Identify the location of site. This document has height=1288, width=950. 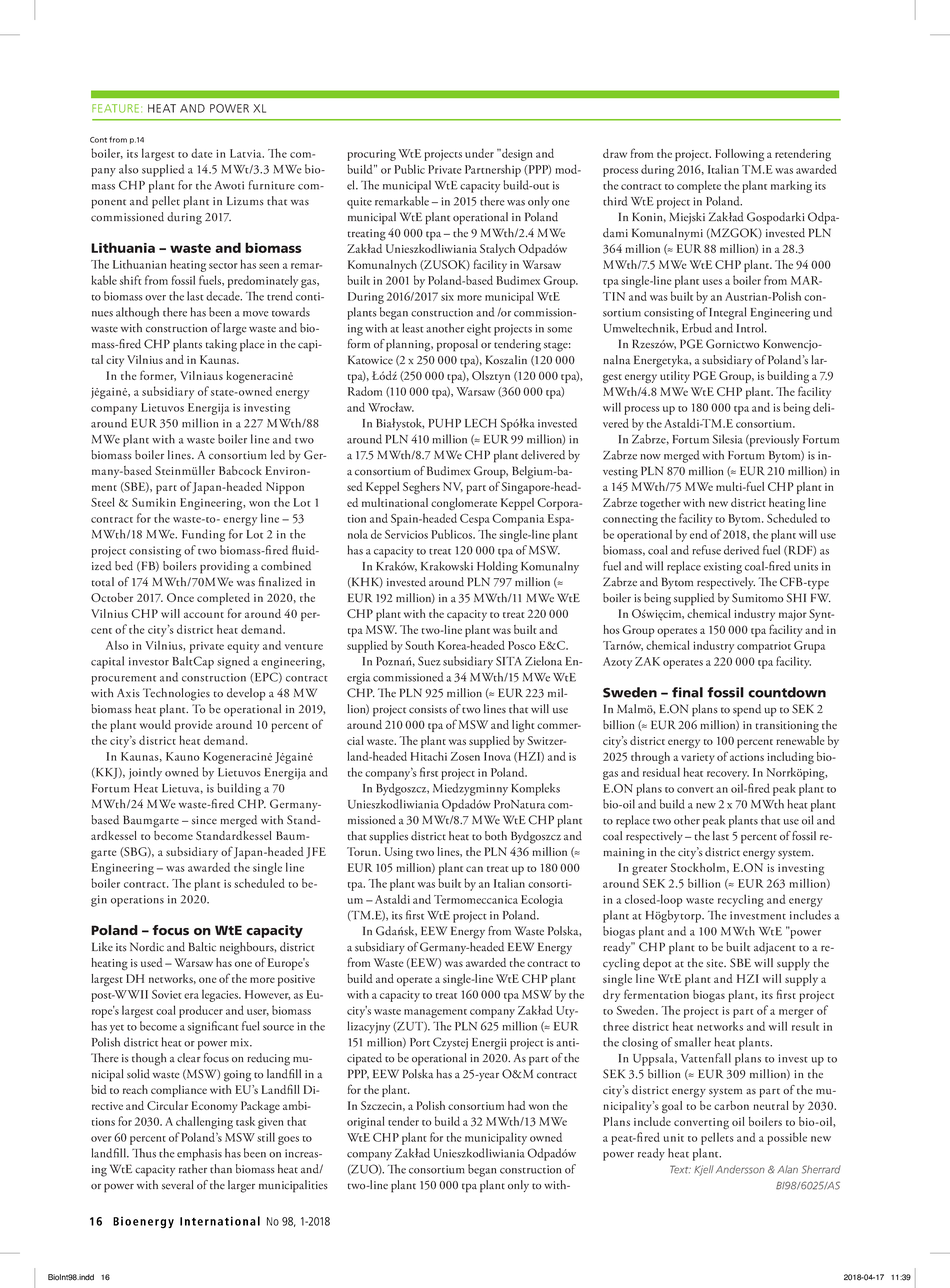
(715, 963).
